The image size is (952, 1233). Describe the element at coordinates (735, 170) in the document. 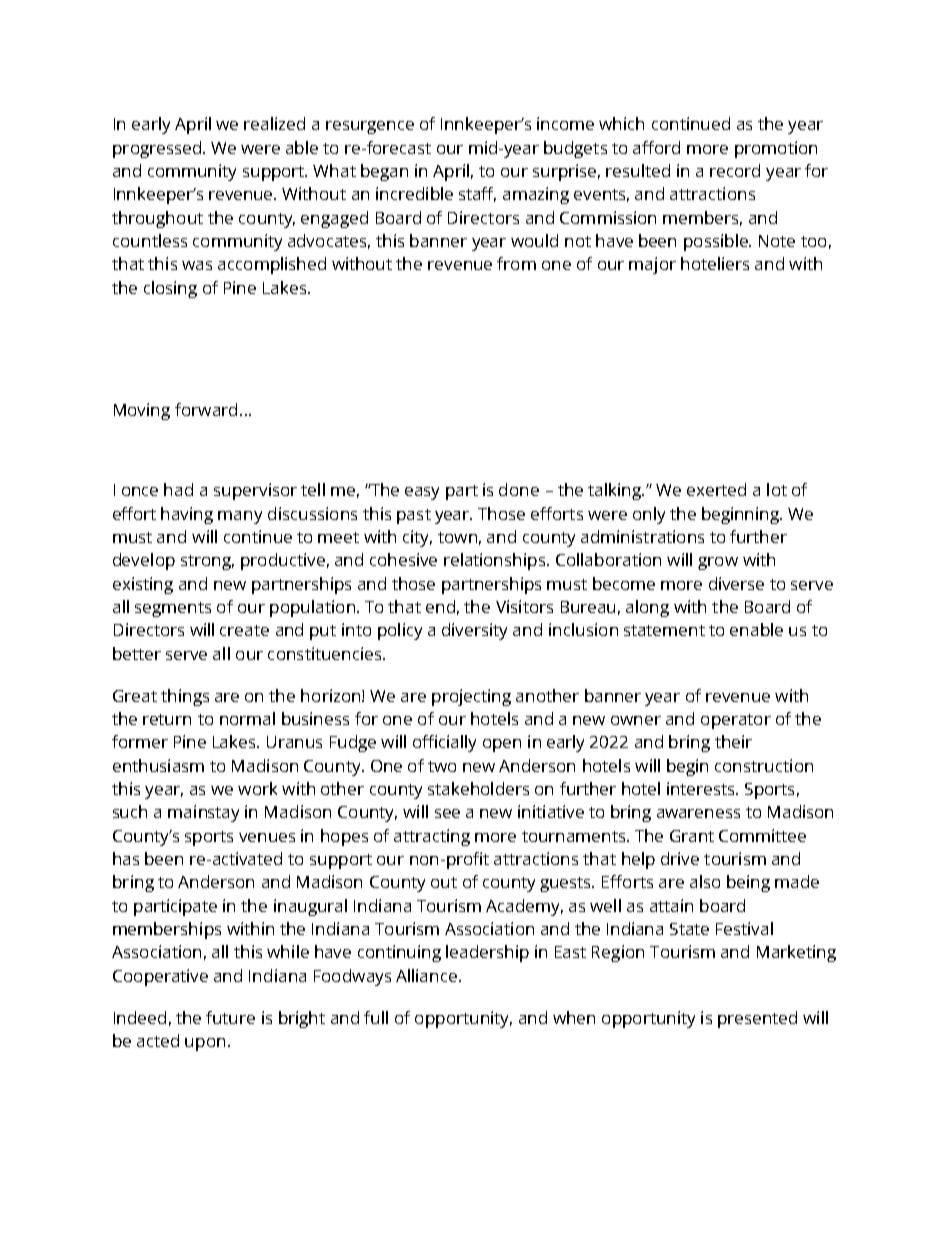

I see `record` at that location.
